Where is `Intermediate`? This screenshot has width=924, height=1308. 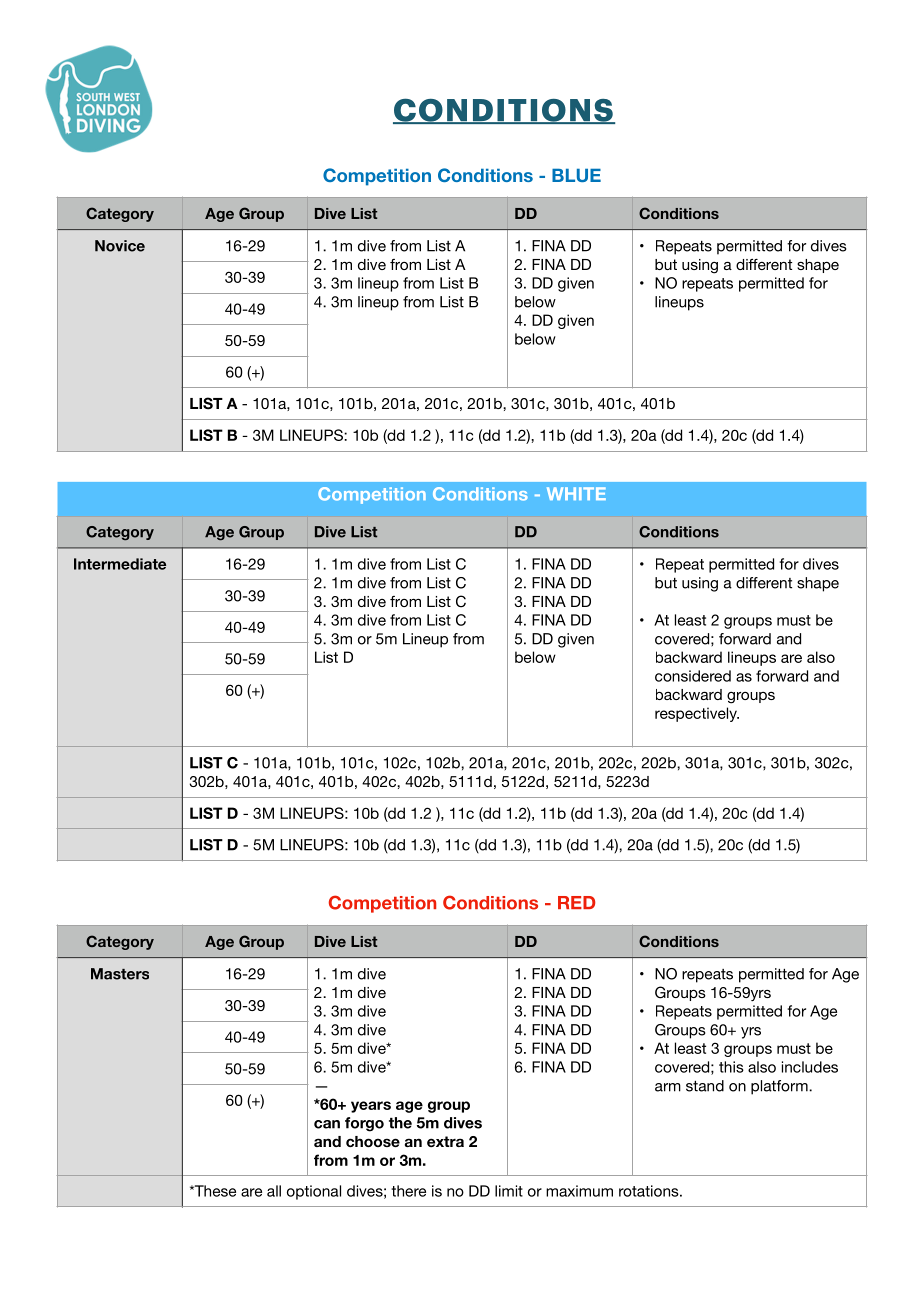
Intermediate is located at coordinates (120, 564).
